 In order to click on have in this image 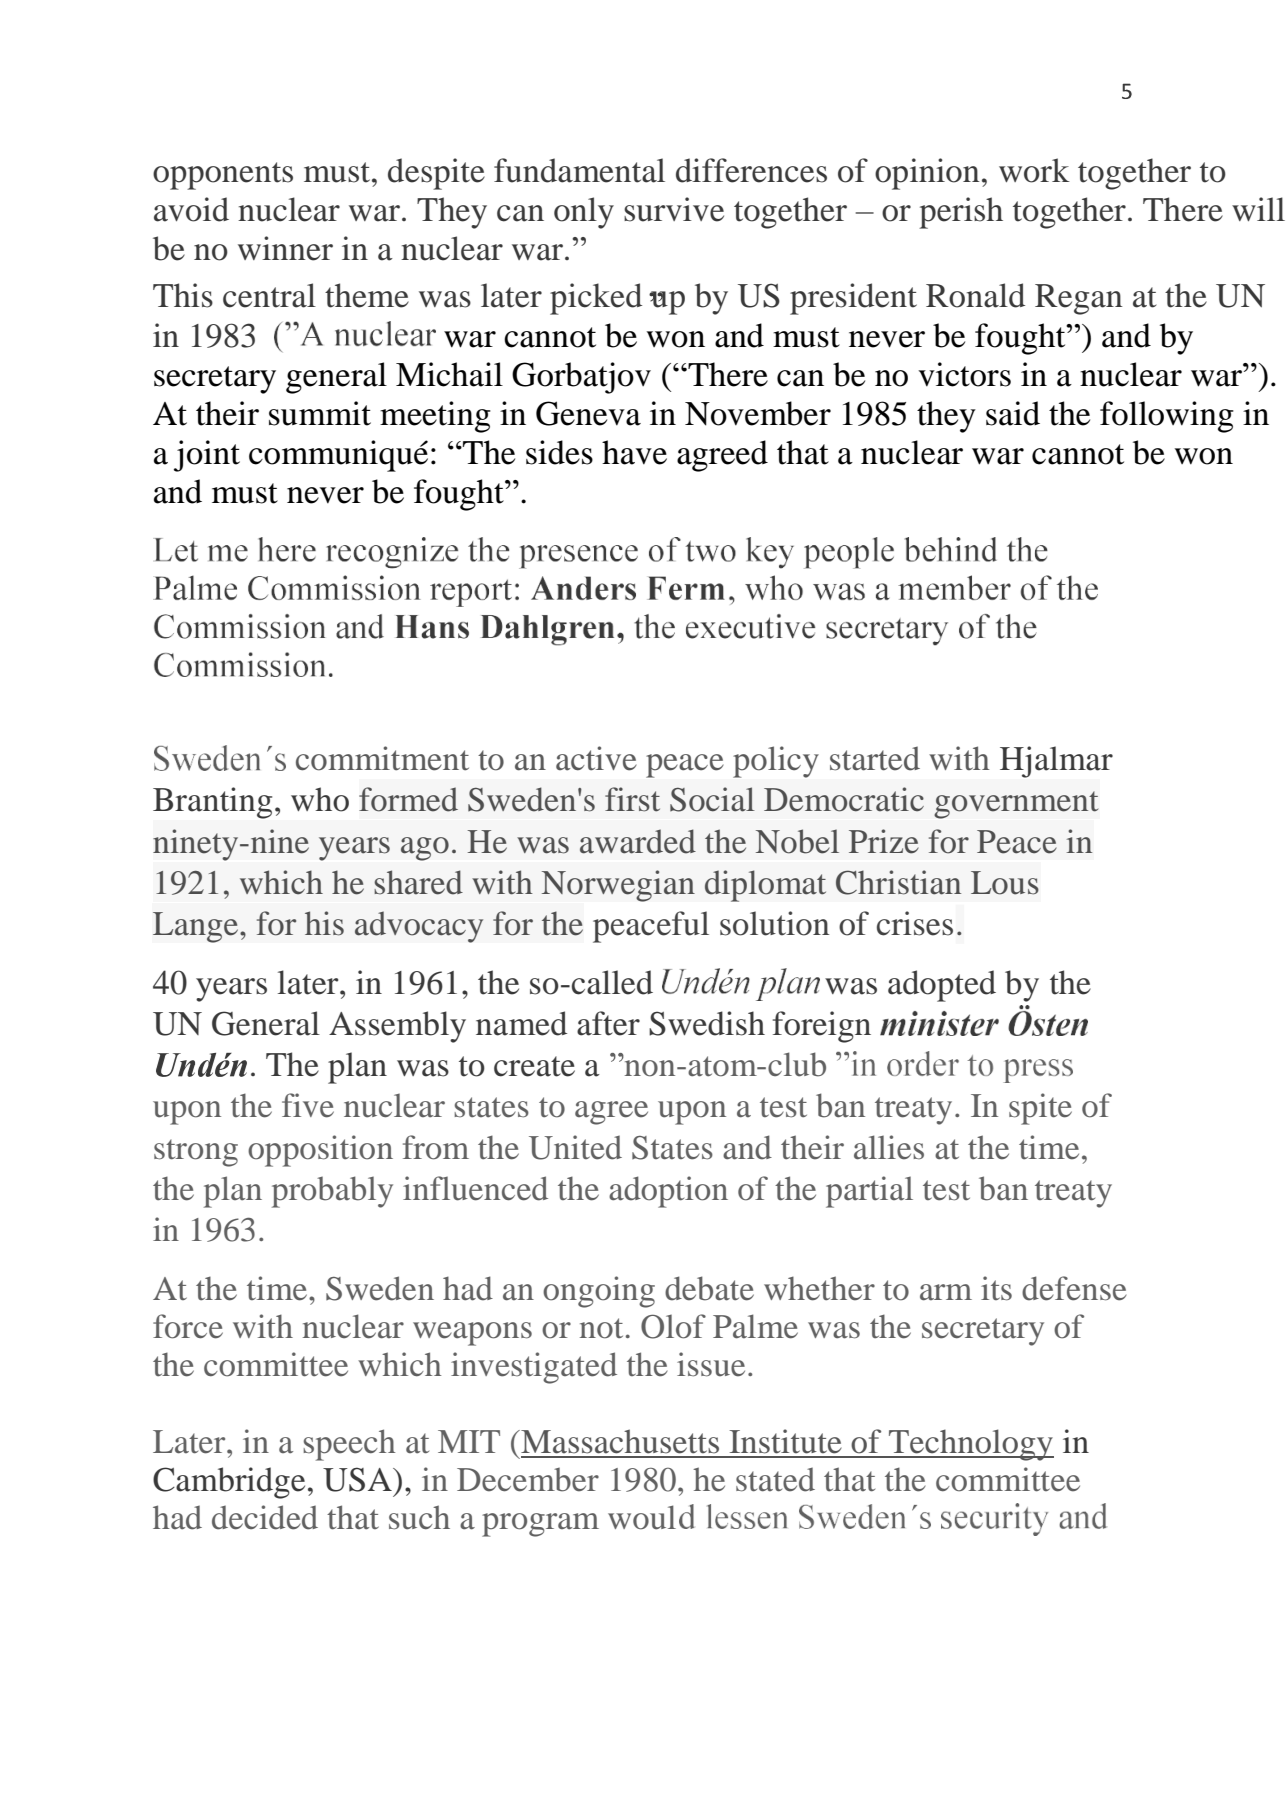, I will do `click(634, 452)`.
